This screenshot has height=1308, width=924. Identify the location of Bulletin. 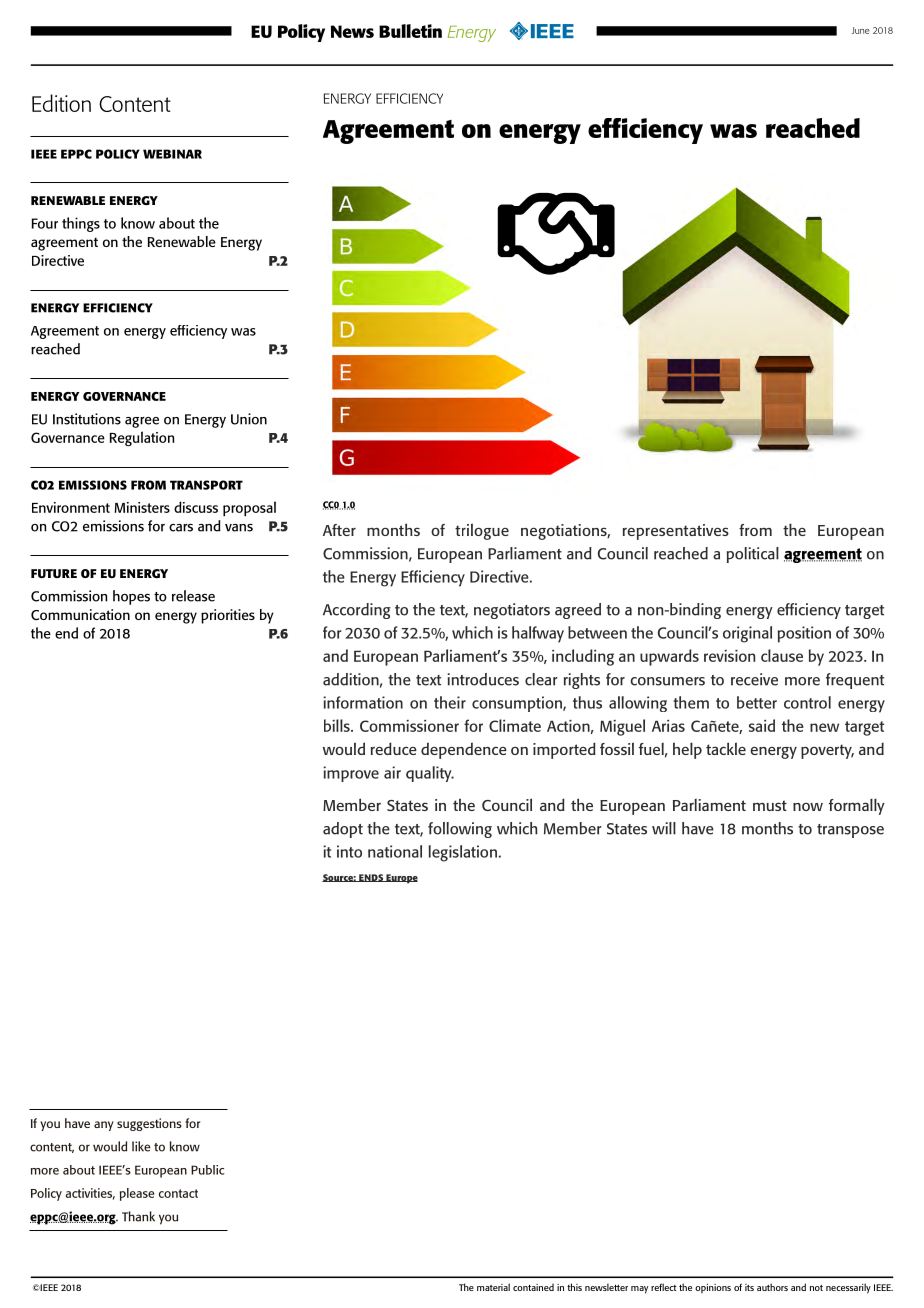
(410, 31).
